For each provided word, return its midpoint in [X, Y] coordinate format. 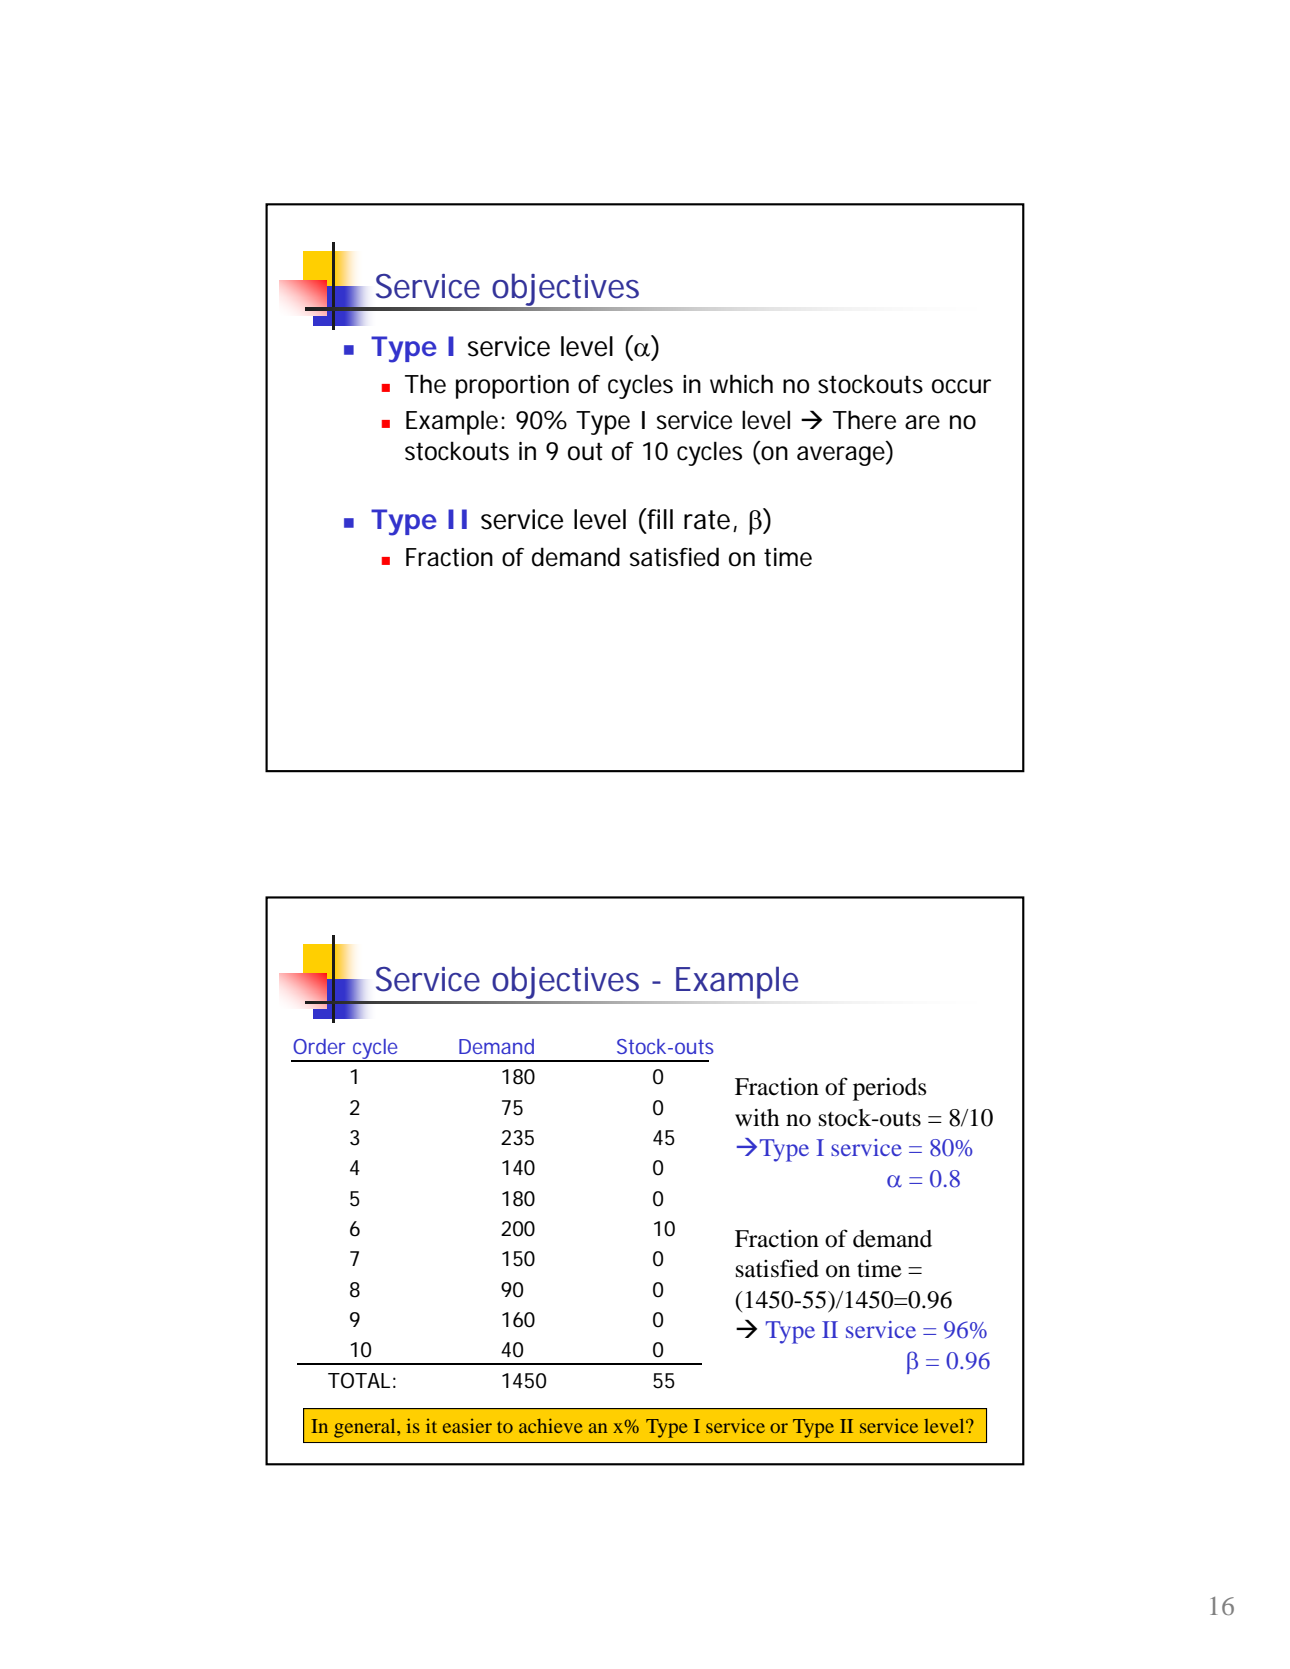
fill [659, 520]
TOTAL [359, 1381]
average [841, 456]
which [741, 384]
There [864, 420]
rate [707, 520]
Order [319, 1046]
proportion [512, 387]
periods [889, 1089]
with [757, 1117]
